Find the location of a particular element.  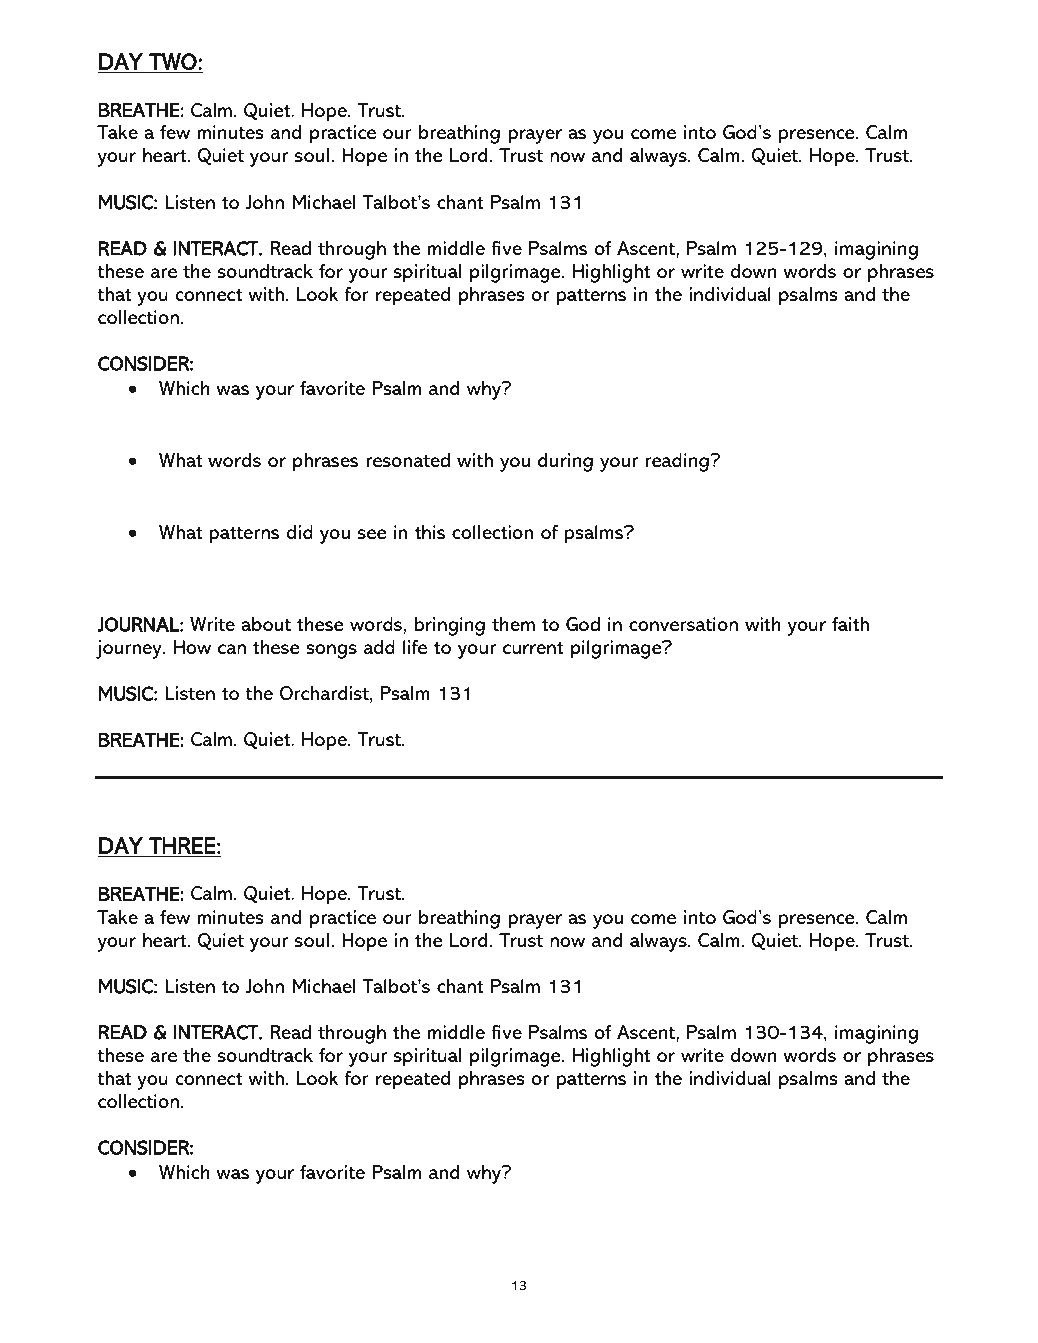

can is located at coordinates (232, 649).
